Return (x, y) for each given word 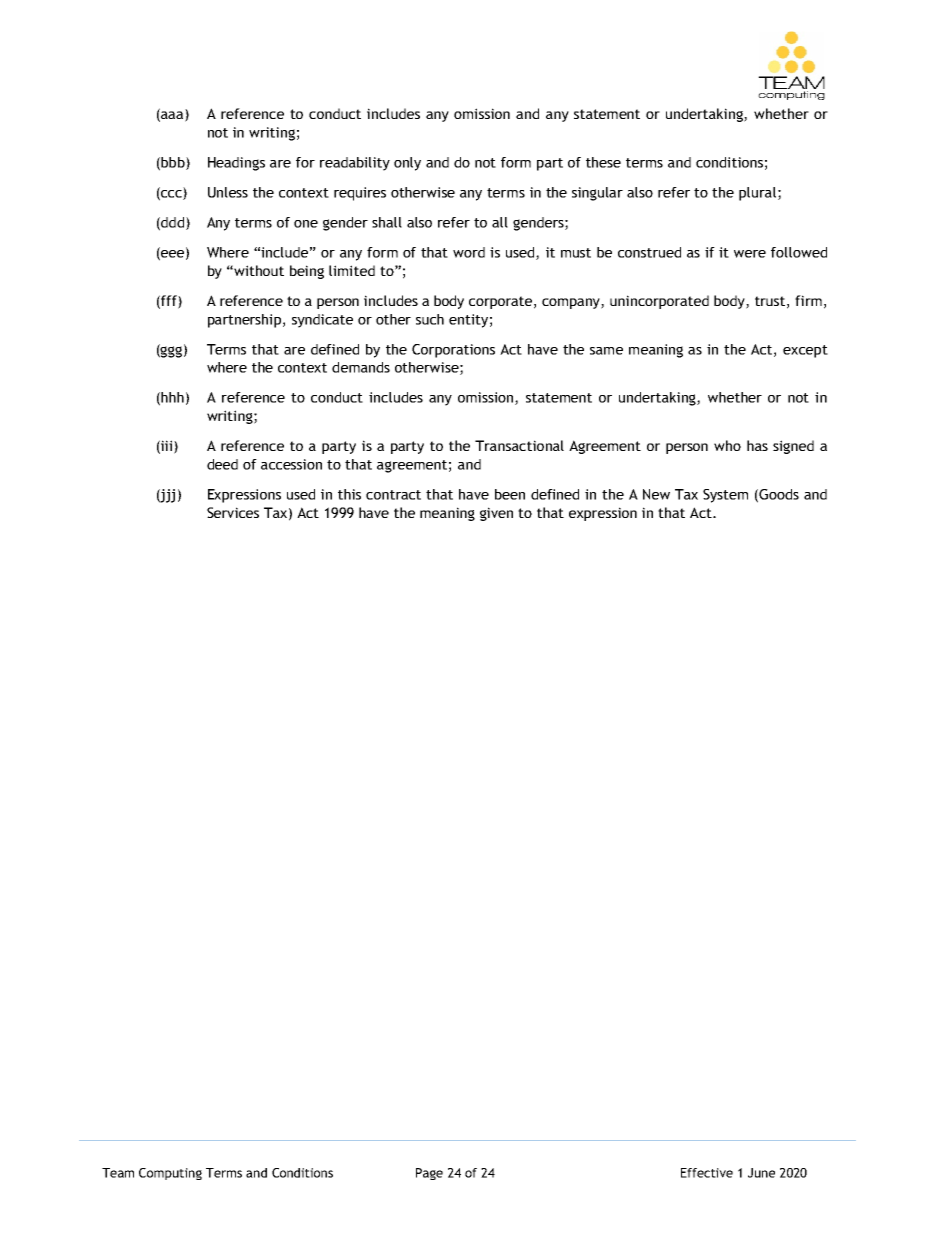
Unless (228, 192)
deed (222, 464)
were (750, 254)
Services (233, 512)
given (496, 514)
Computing (170, 1174)
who (727, 445)
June (761, 1173)
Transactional (519, 445)
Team (118, 1173)
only (407, 164)
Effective (707, 1173)
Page (429, 1174)
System (725, 496)
